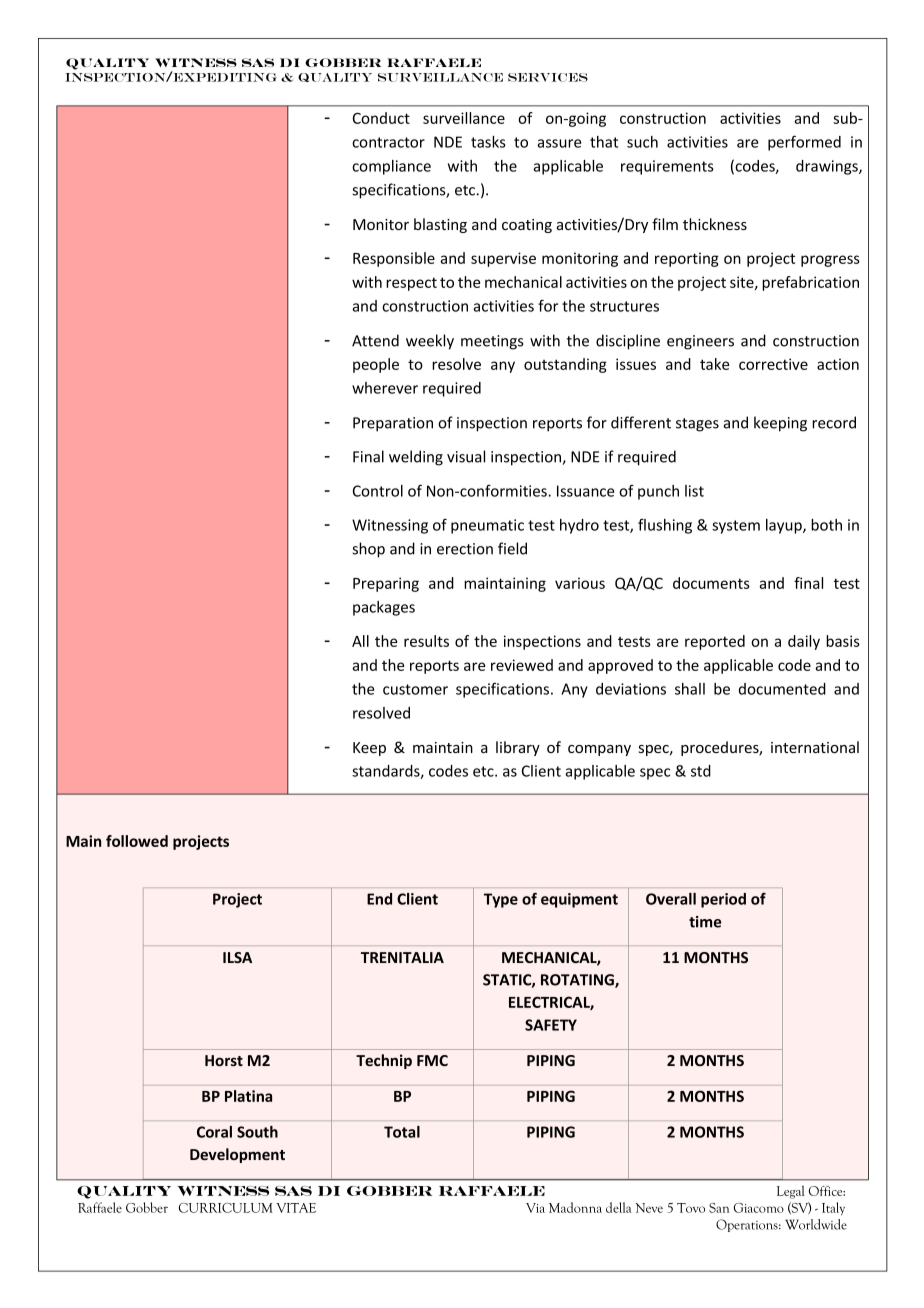 This page has width=924, height=1308. Describe the element at coordinates (488, 142) in the page. I see `tasks` at that location.
